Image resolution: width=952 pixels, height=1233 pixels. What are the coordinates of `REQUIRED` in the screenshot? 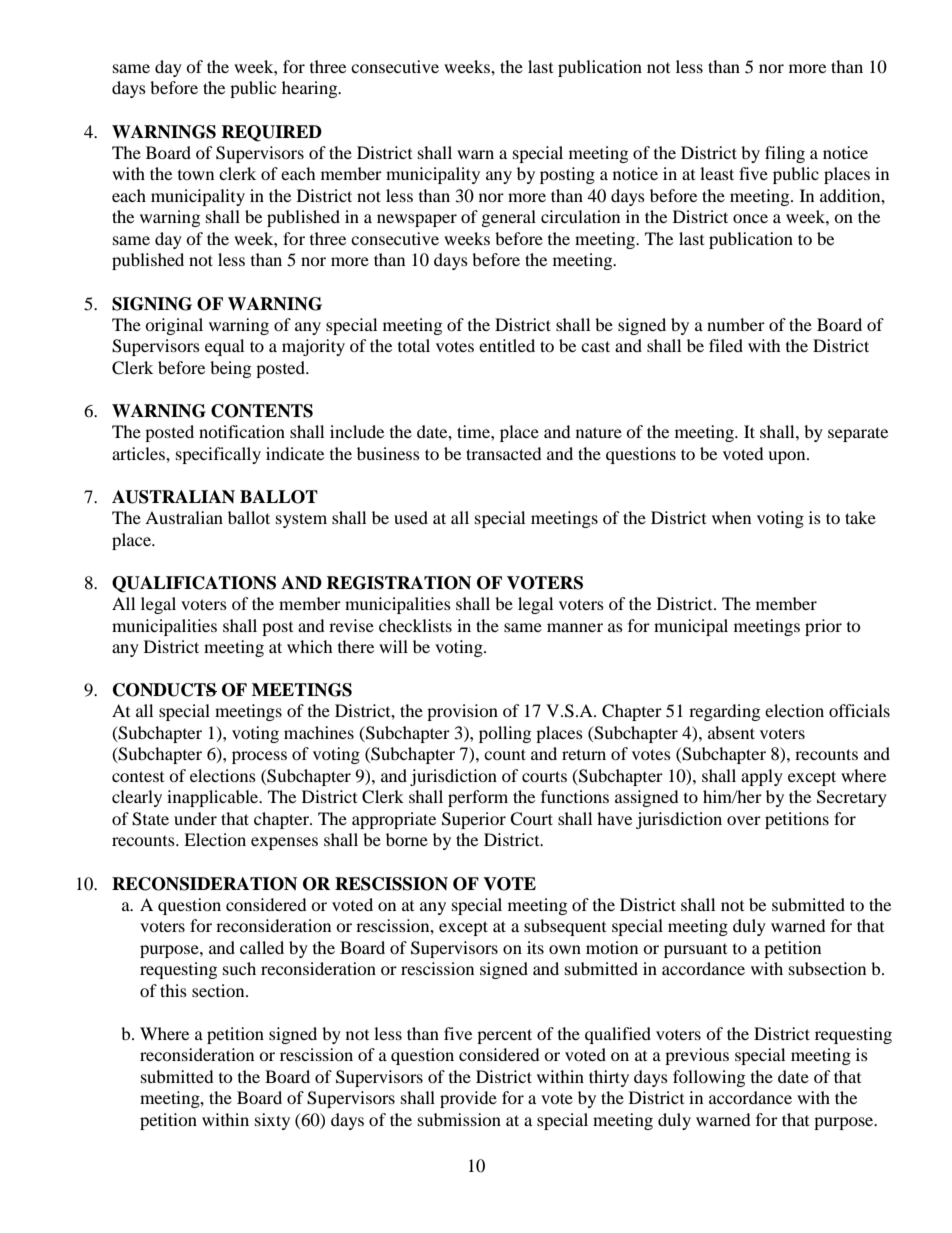 It's located at (271, 133).
